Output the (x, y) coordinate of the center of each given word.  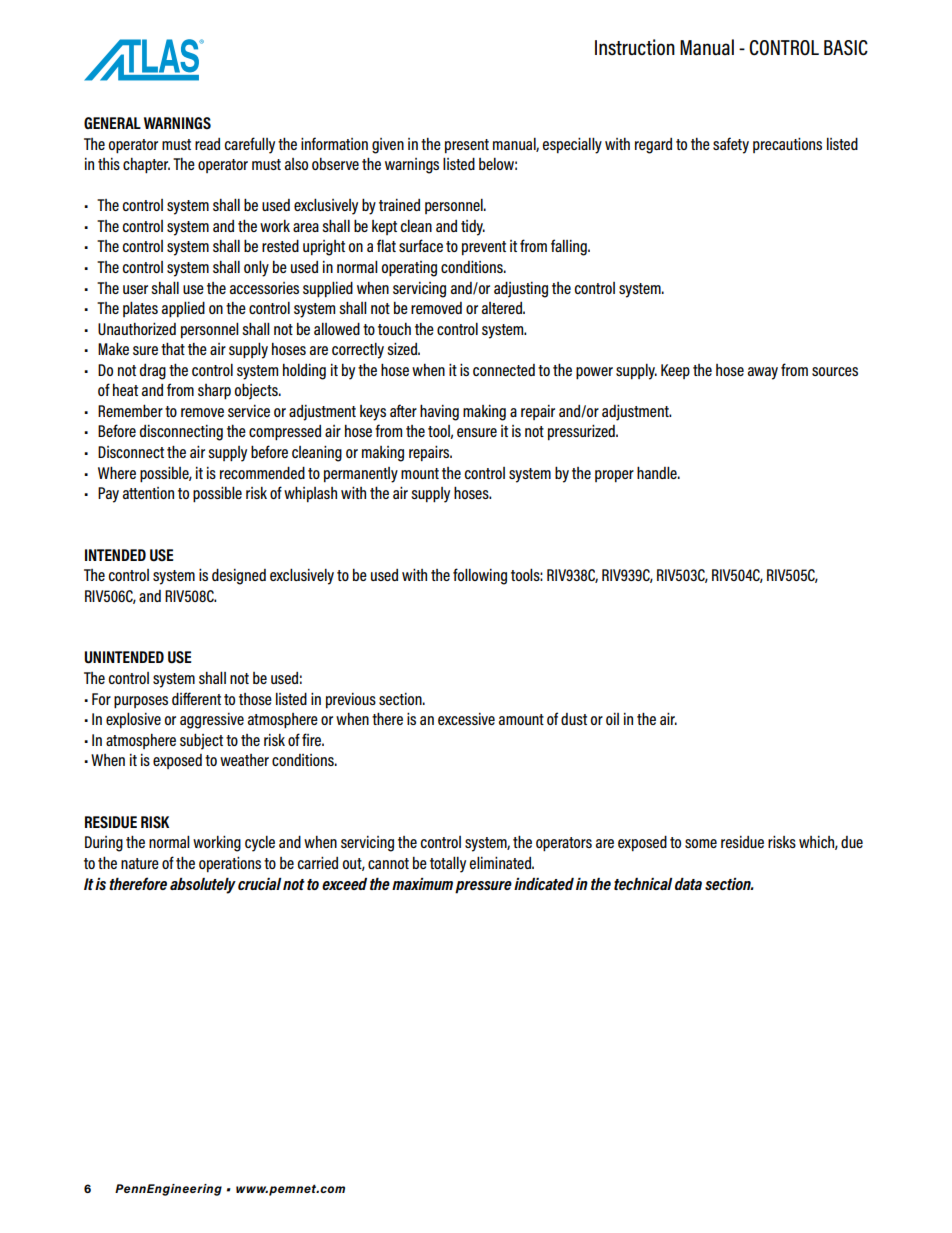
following (480, 576)
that (173, 348)
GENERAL (112, 123)
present (467, 146)
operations (230, 864)
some (701, 843)
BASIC (846, 48)
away (762, 373)
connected (504, 370)
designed (239, 576)
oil (612, 719)
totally (448, 864)
